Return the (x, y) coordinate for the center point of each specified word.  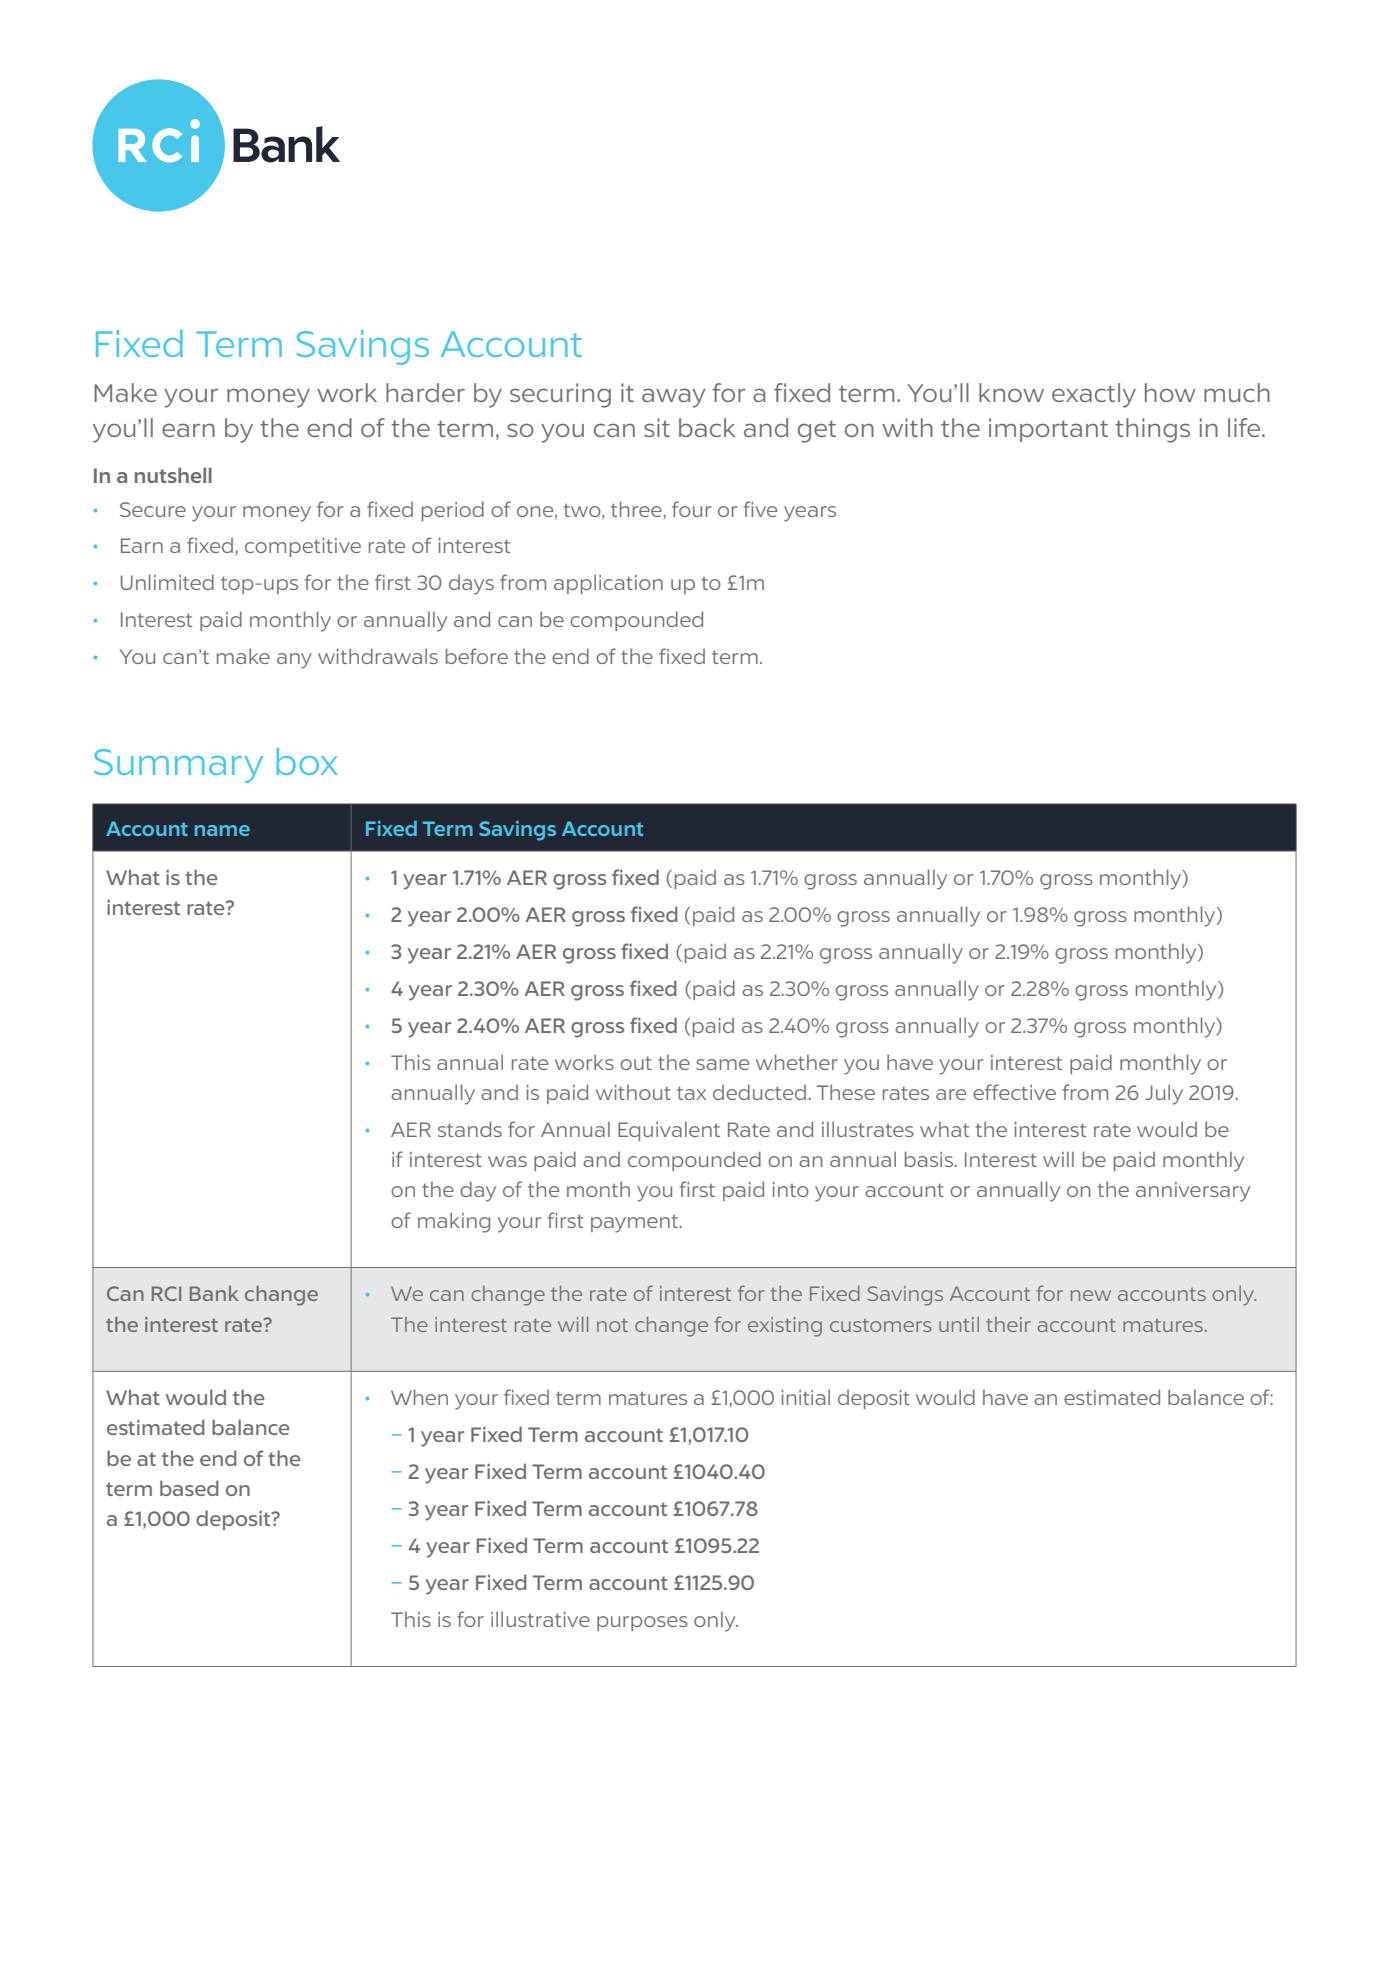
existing (785, 1327)
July (1164, 1094)
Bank (214, 1293)
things (1152, 430)
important (1048, 430)
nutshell (173, 475)
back (707, 427)
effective (1014, 1092)
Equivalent (669, 1131)
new (1091, 1295)
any (294, 661)
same (722, 1064)
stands (470, 1129)
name (222, 830)
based (189, 1488)
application (608, 584)
